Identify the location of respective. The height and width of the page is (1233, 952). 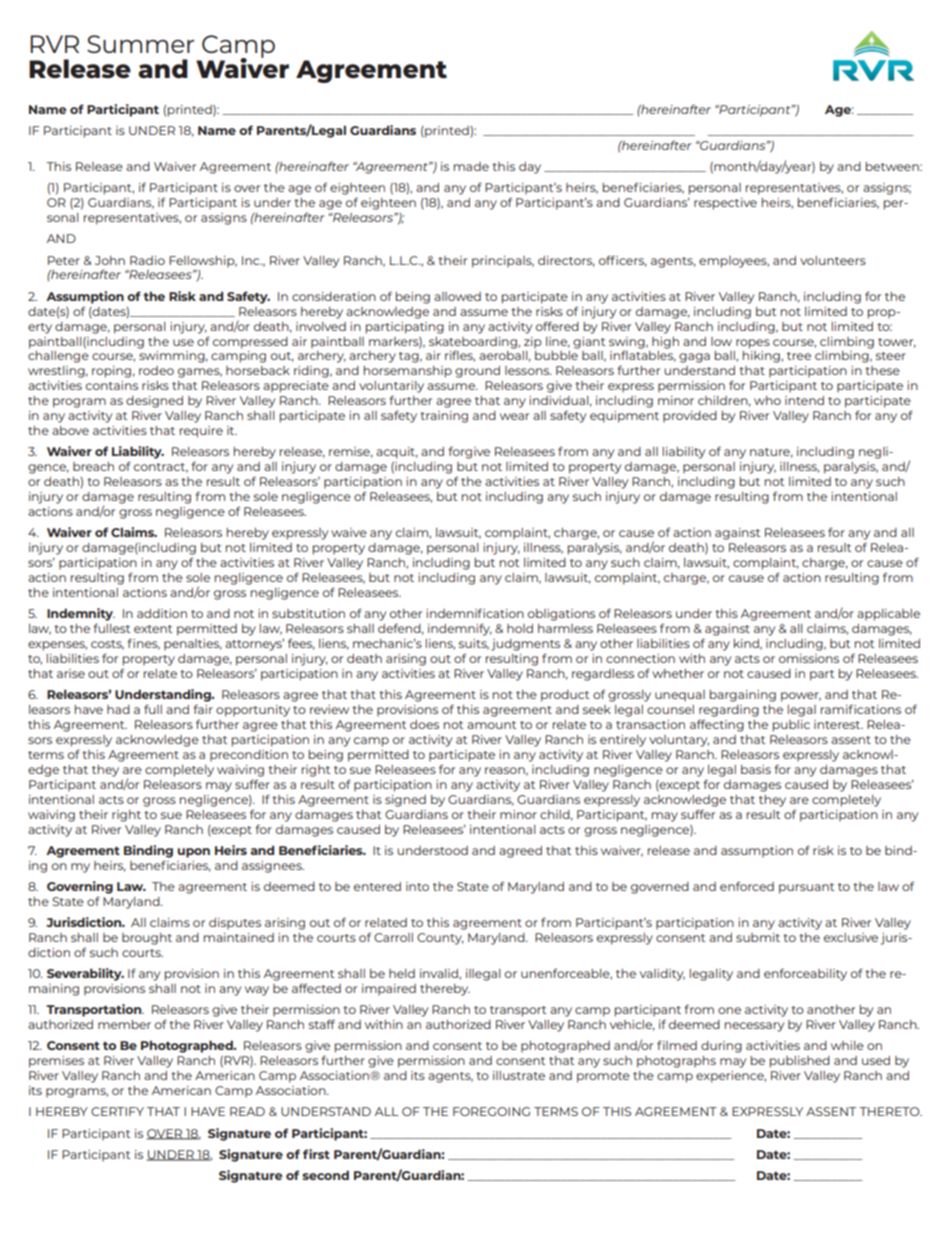
(725, 204).
